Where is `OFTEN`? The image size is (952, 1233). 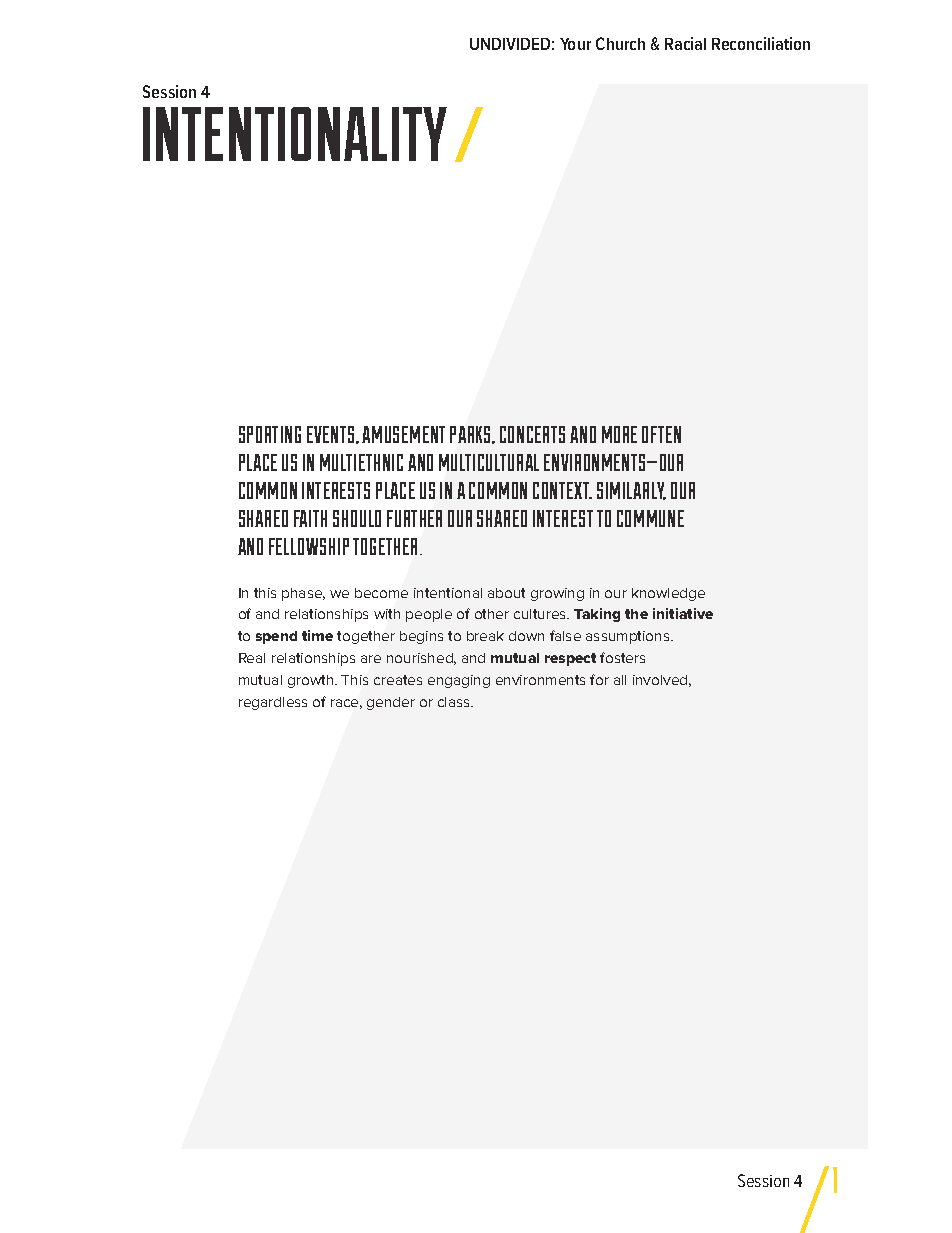
OFTEN is located at coordinates (661, 434).
